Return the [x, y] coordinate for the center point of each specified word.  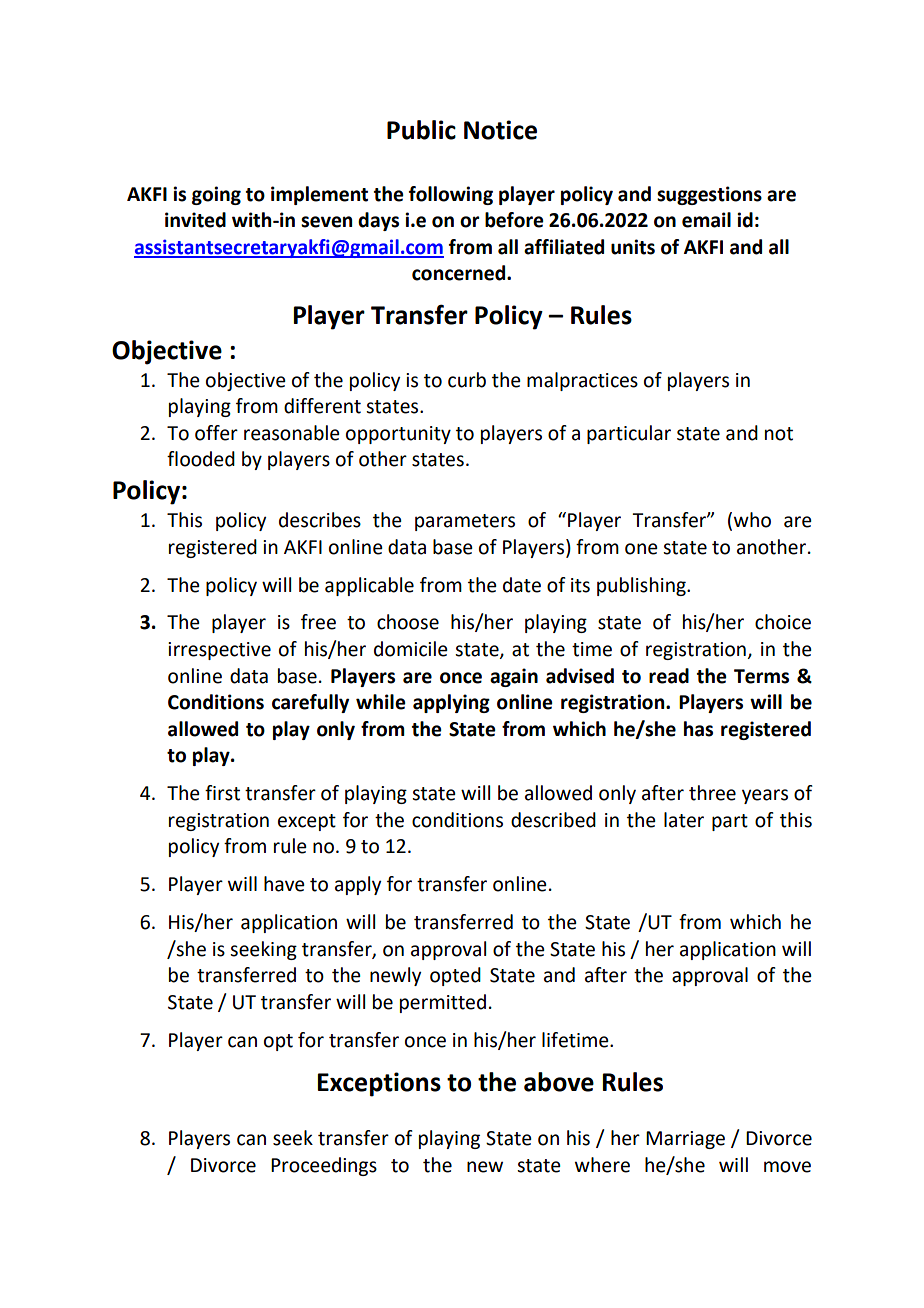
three [712, 793]
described [553, 820]
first [222, 793]
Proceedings [324, 1166]
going [216, 195]
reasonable [292, 433]
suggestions [709, 195]
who [752, 520]
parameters [465, 522]
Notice [500, 130]
